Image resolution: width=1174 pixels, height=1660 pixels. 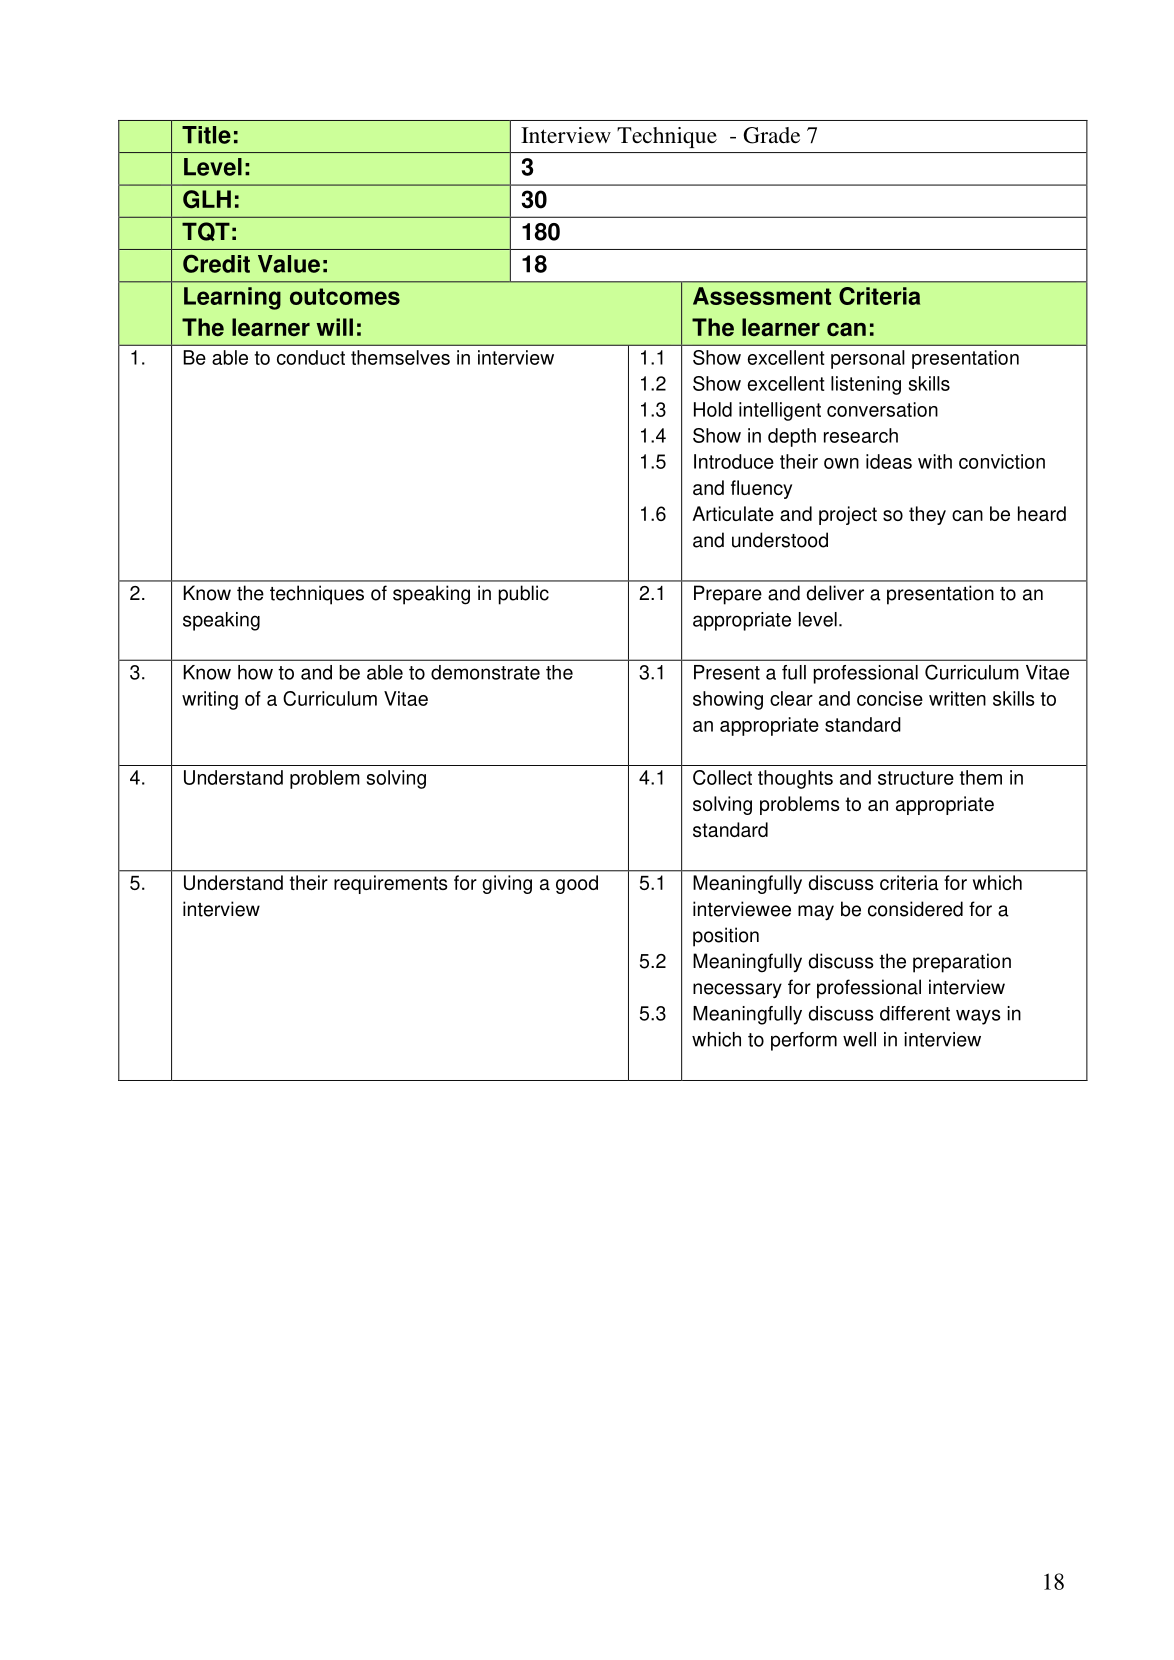 What do you see at coordinates (835, 593) in the document?
I see `deliver` at bounding box center [835, 593].
